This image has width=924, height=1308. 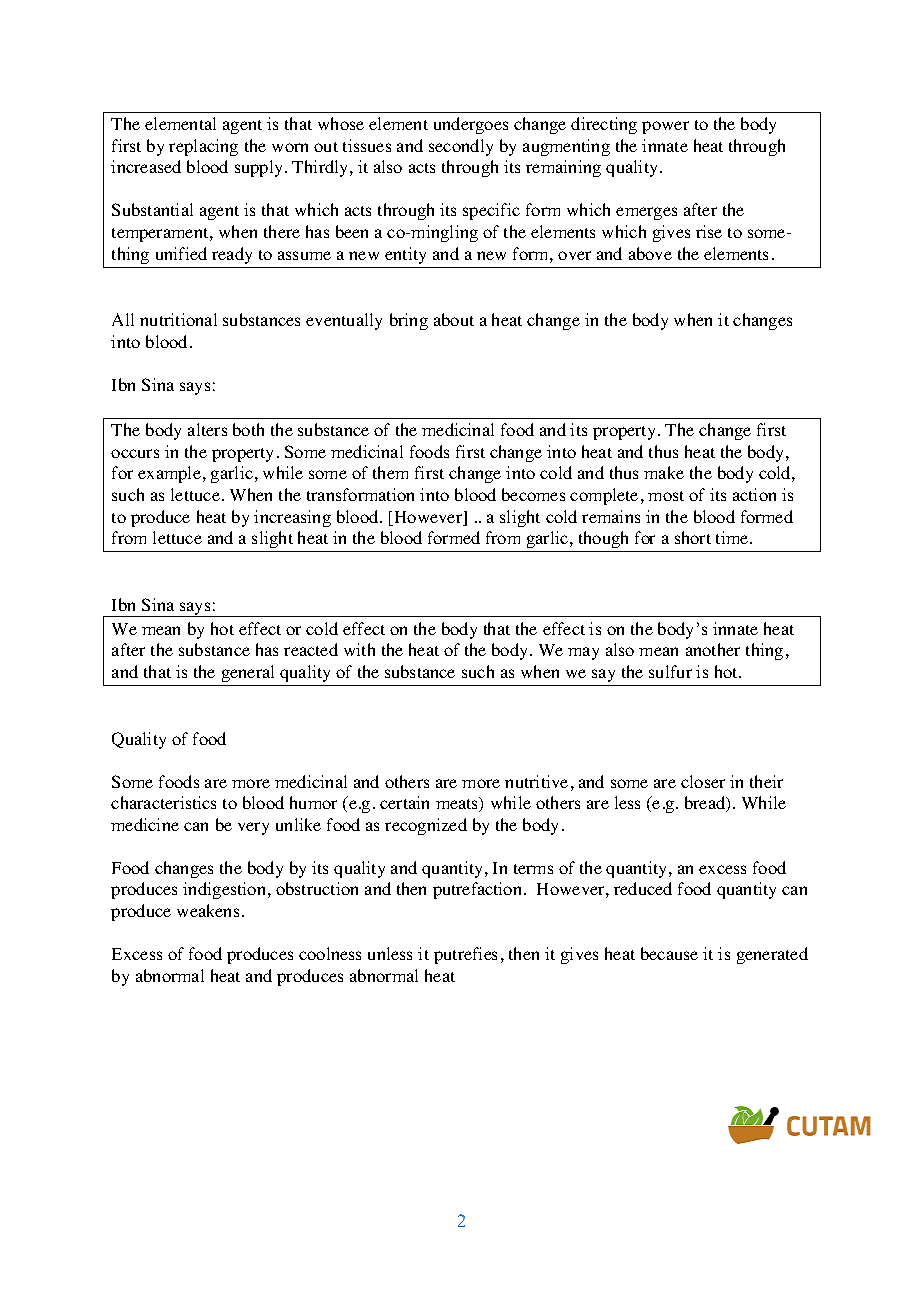 I want to click on power, so click(x=665, y=127).
